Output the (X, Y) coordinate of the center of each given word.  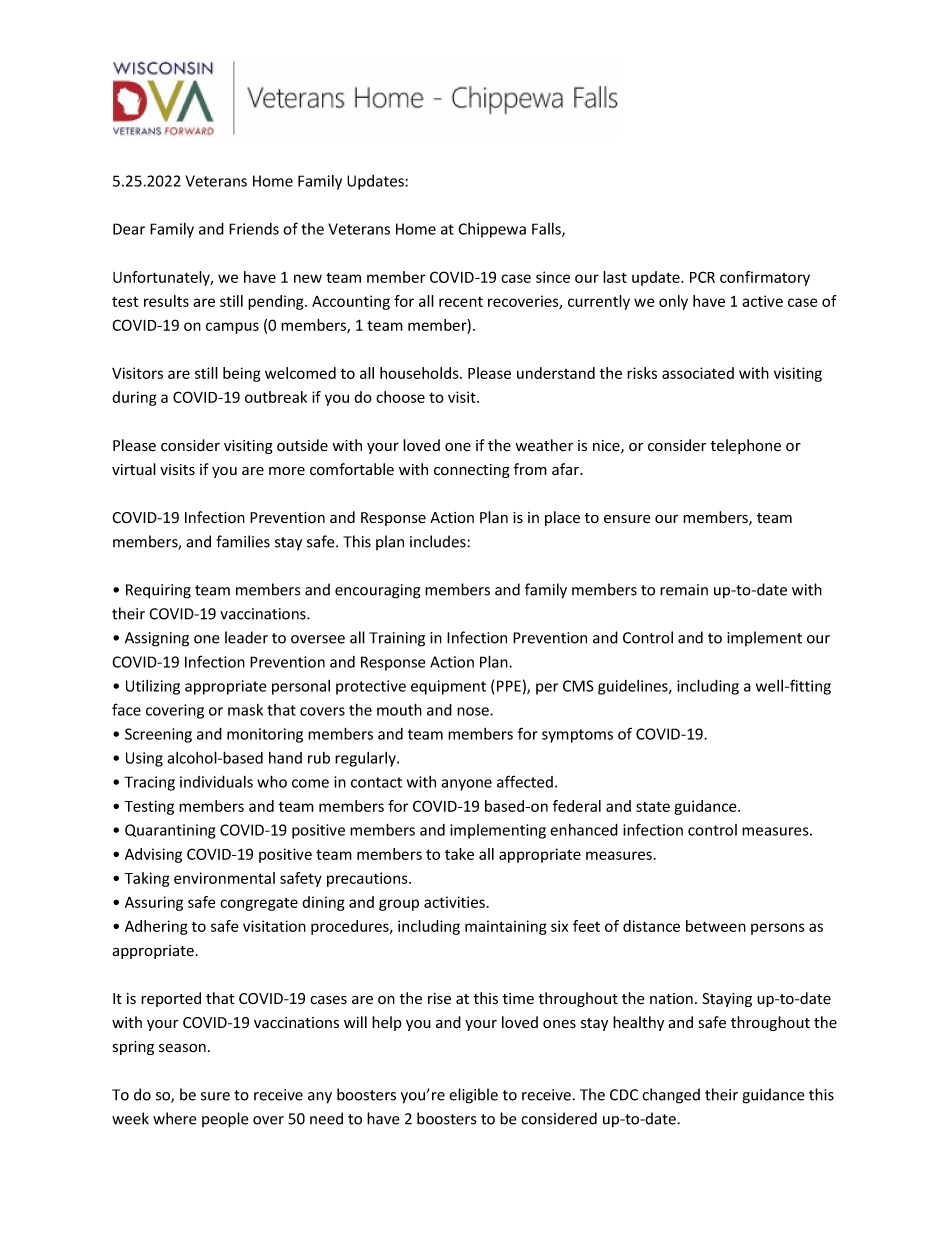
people (225, 1120)
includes (439, 541)
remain (684, 590)
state (653, 806)
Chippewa (492, 230)
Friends (254, 229)
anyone (466, 785)
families (243, 541)
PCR (702, 277)
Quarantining (170, 831)
